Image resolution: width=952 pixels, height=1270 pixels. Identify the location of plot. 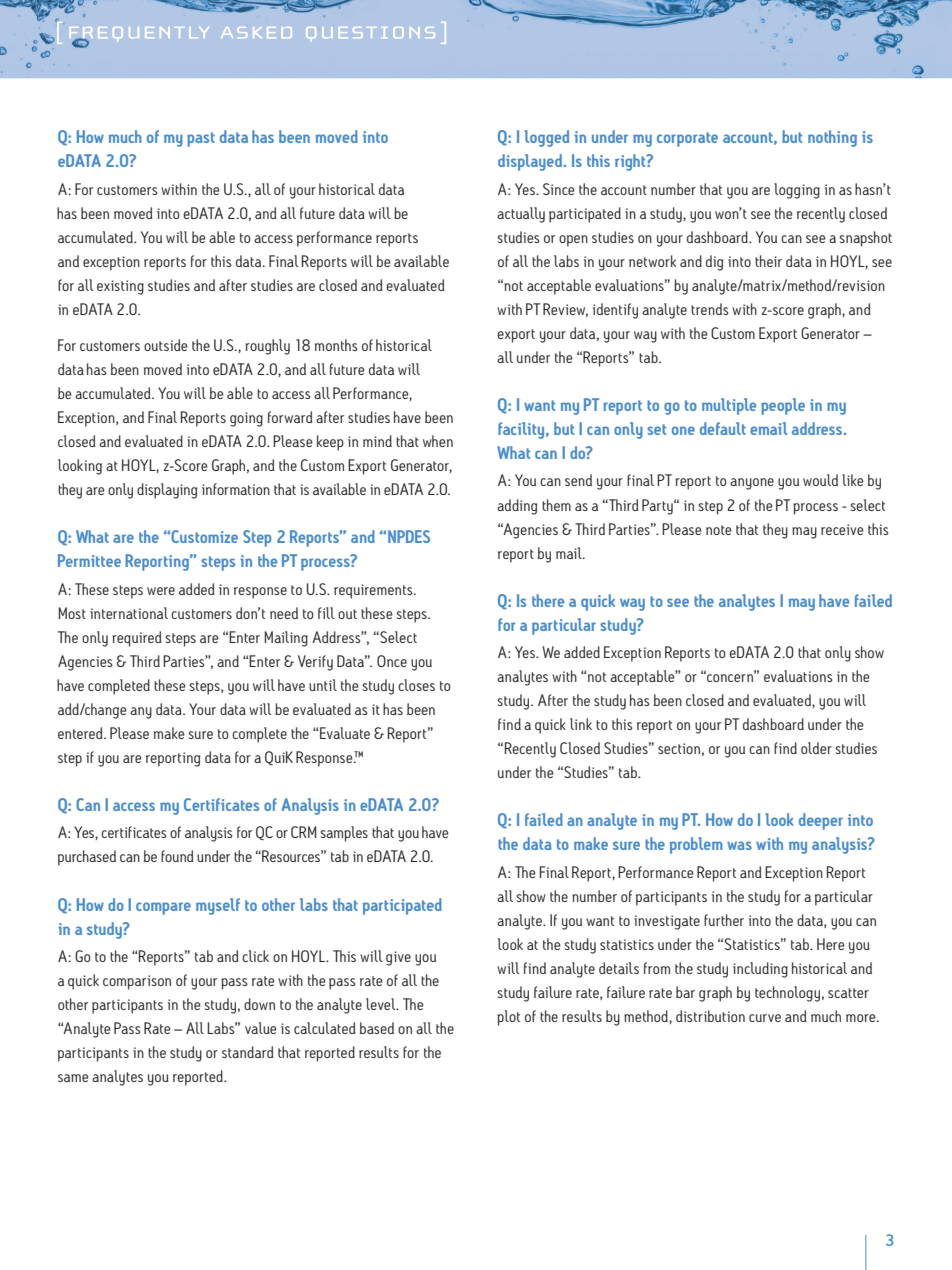
(508, 1018).
